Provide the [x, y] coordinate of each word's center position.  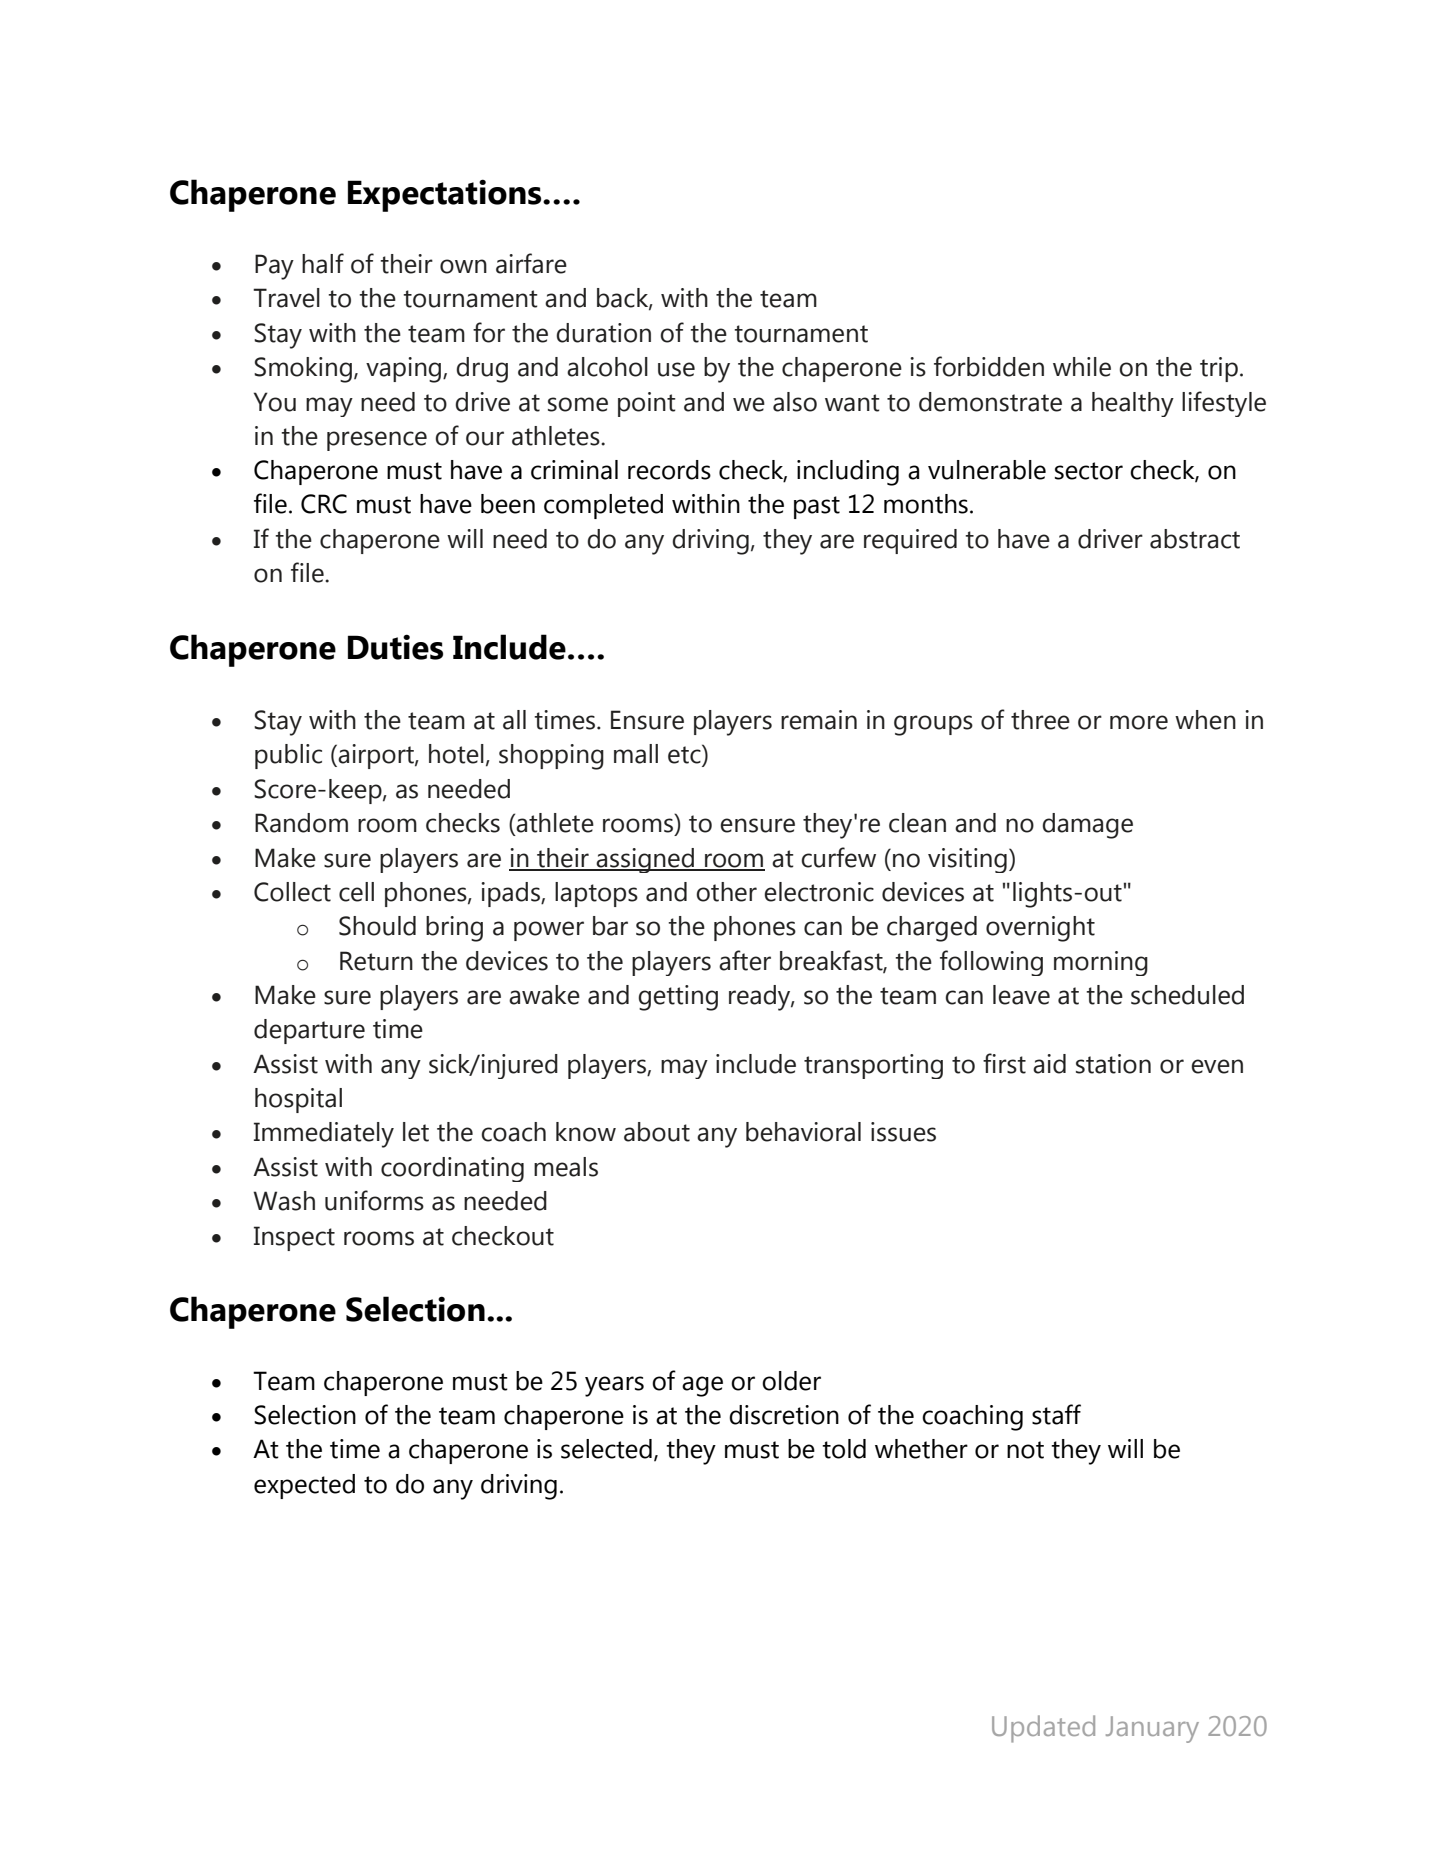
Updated [1043, 1729]
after [745, 960]
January [1152, 1729]
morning [1101, 963]
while [1082, 367]
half [323, 263]
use [676, 369]
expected [304, 1486]
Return [376, 961]
